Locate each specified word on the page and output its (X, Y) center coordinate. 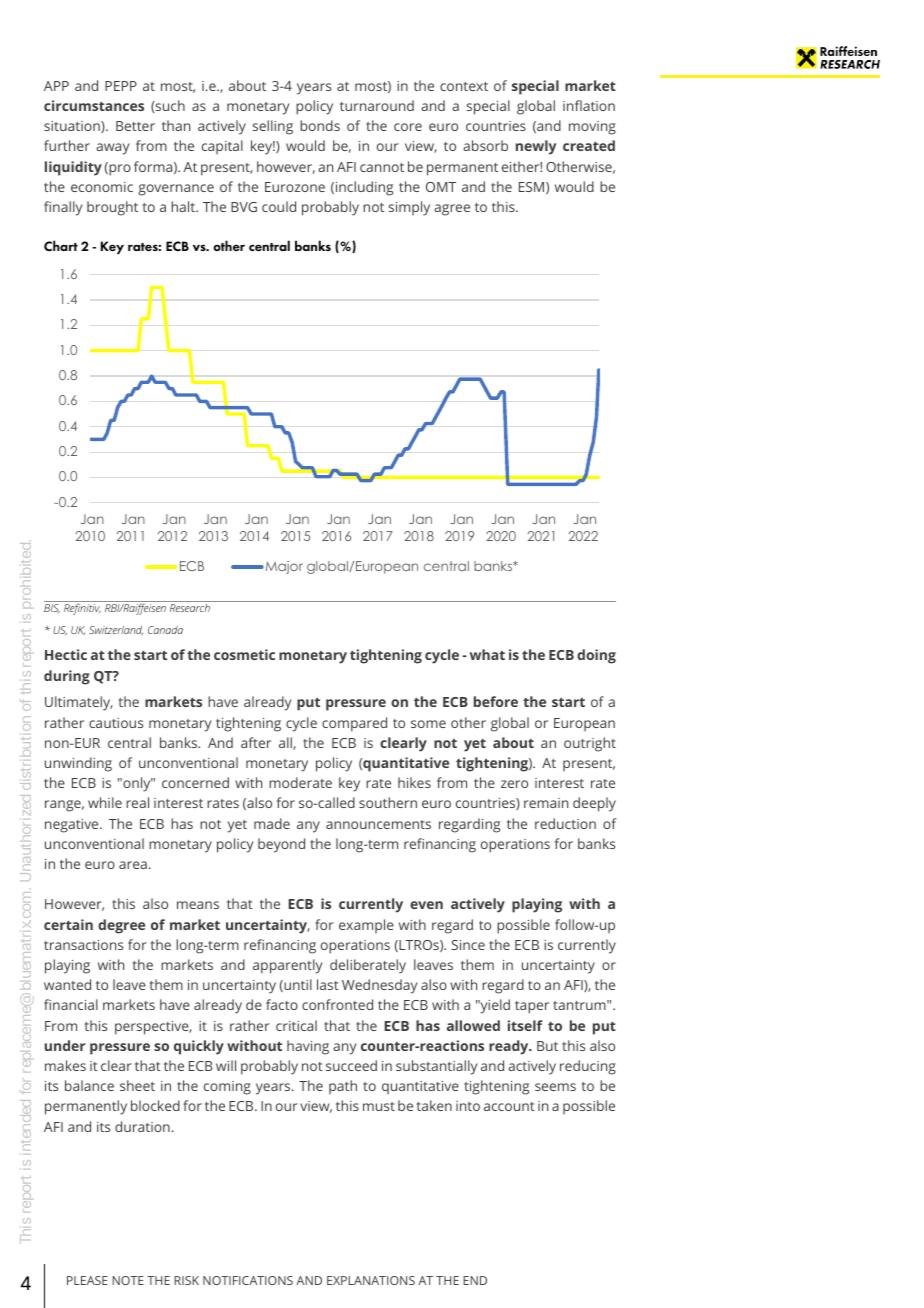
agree (452, 210)
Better (135, 126)
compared (354, 724)
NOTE (128, 1280)
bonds (320, 125)
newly (536, 147)
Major (283, 567)
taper (532, 1007)
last (328, 984)
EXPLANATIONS (371, 1280)
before (496, 701)
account (509, 1106)
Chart (61, 245)
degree (121, 926)
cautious (116, 723)
